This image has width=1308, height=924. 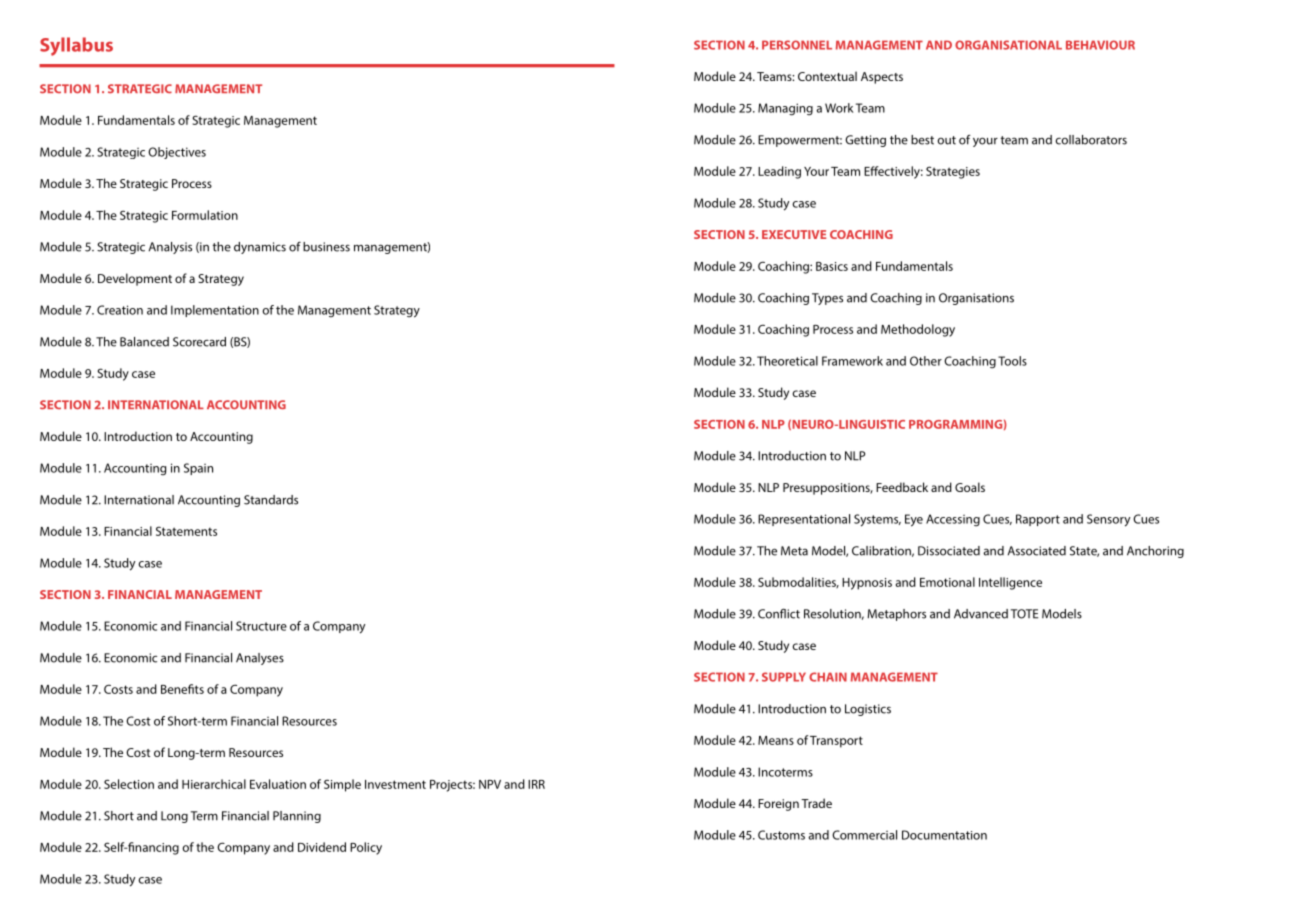 What do you see at coordinates (797, 45) in the image?
I see `PERSONNEL` at bounding box center [797, 45].
